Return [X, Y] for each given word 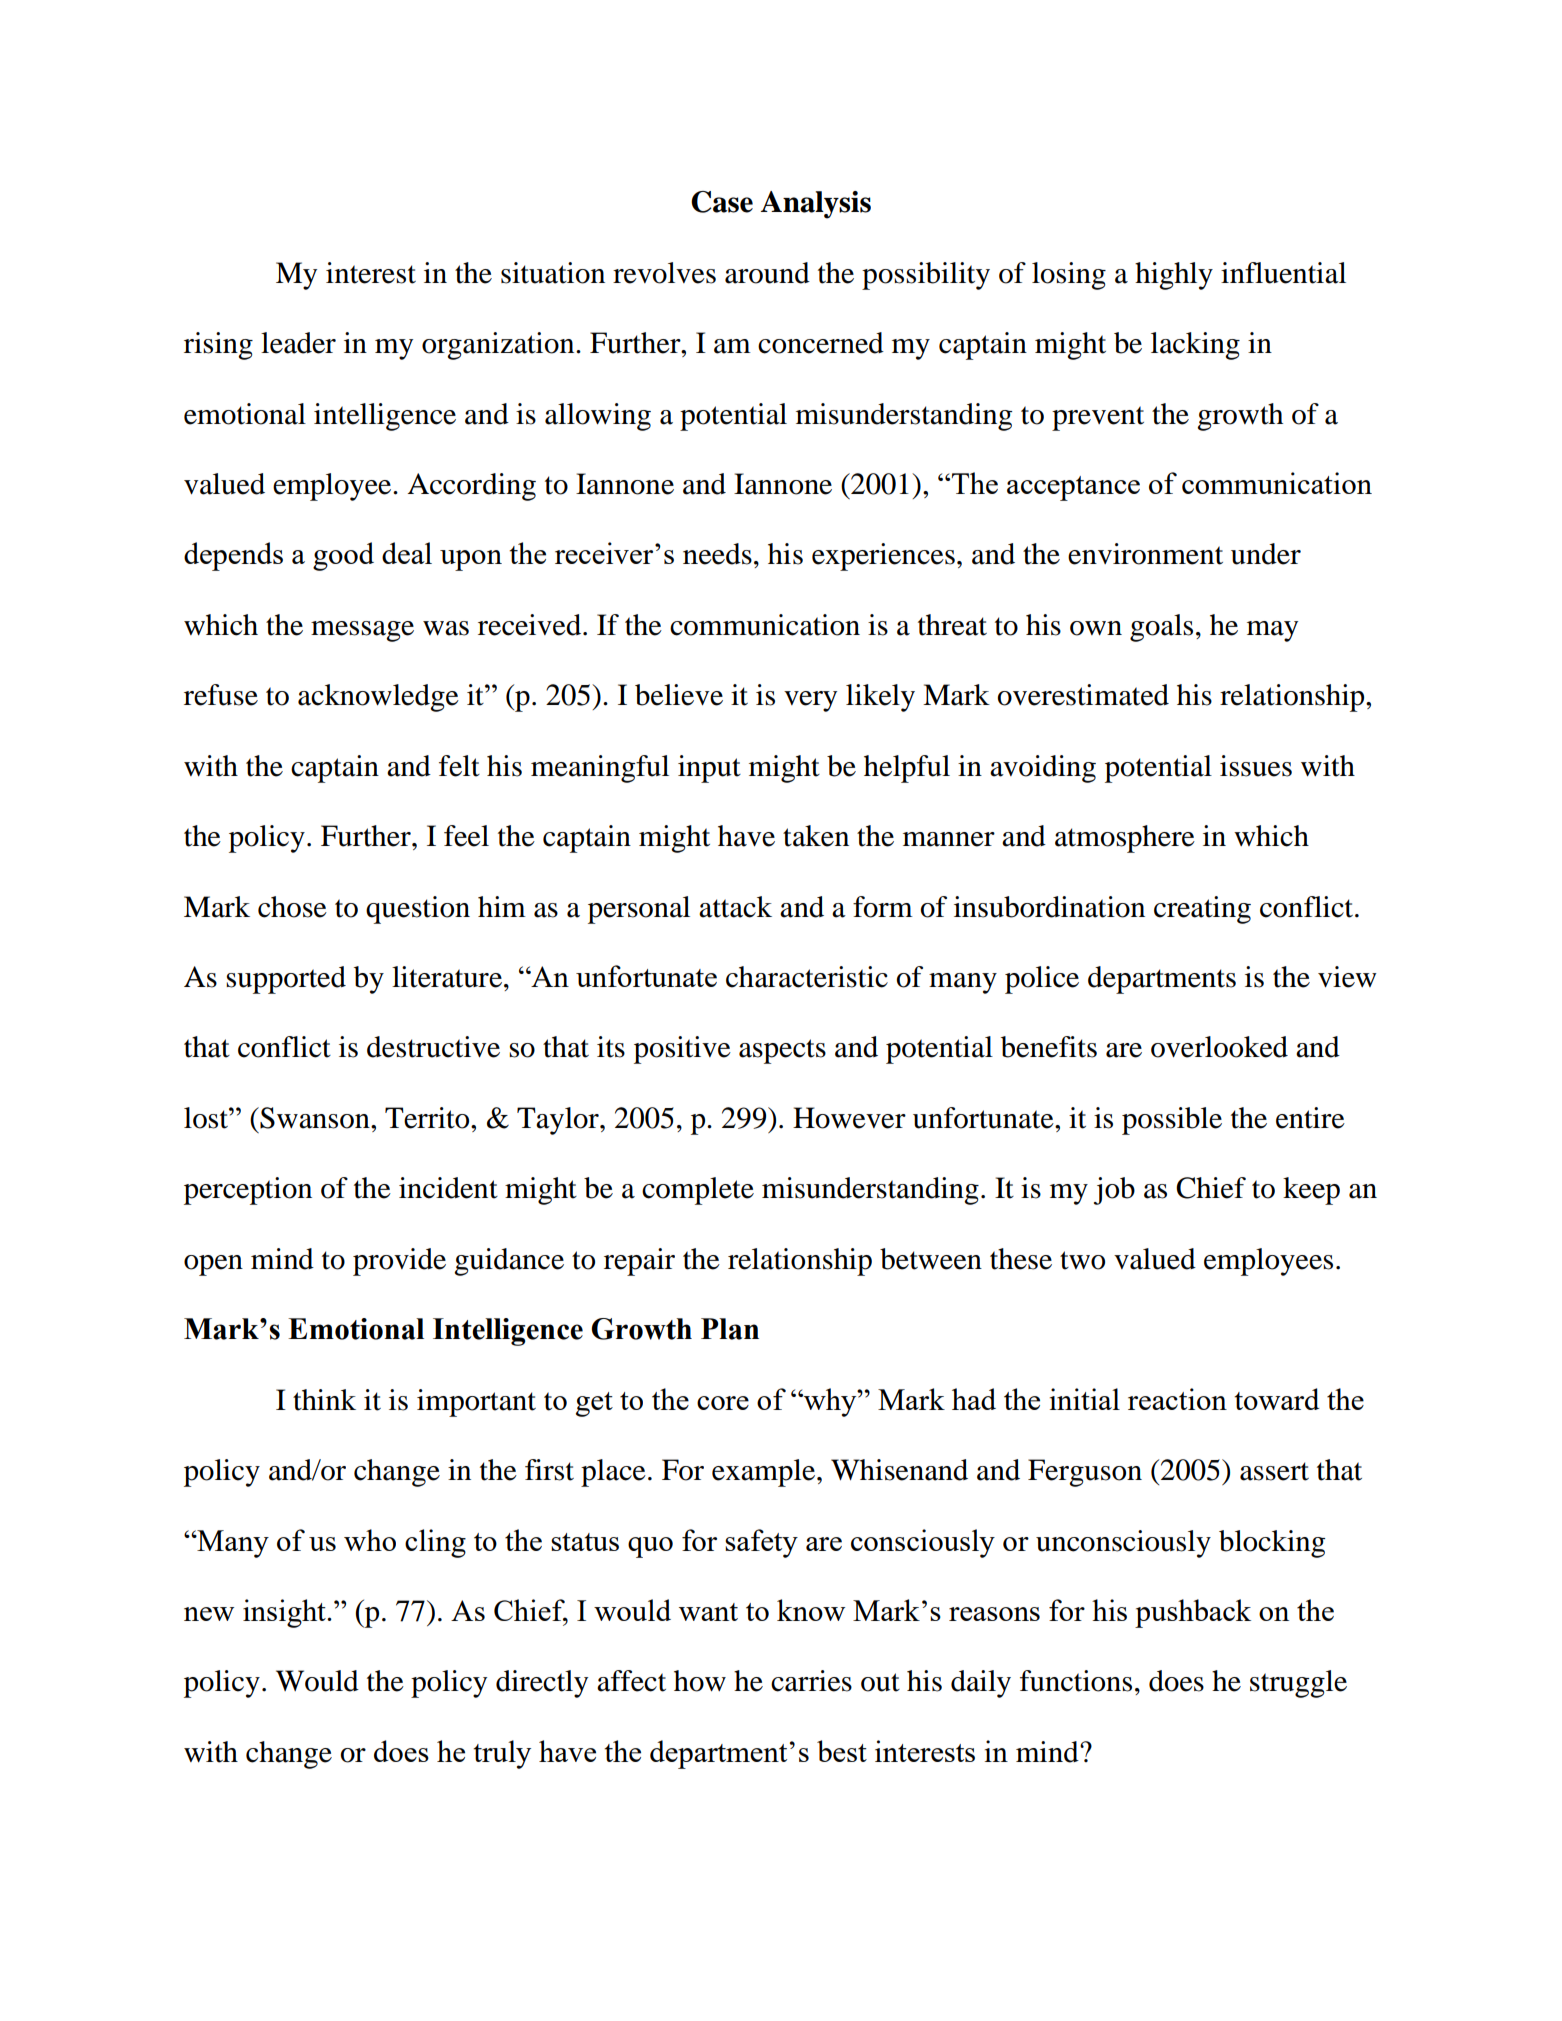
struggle [1298, 1684]
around [767, 273]
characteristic [807, 977]
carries [811, 1681]
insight [285, 1613]
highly [1174, 276]
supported [286, 980]
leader [298, 343]
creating [1202, 910]
